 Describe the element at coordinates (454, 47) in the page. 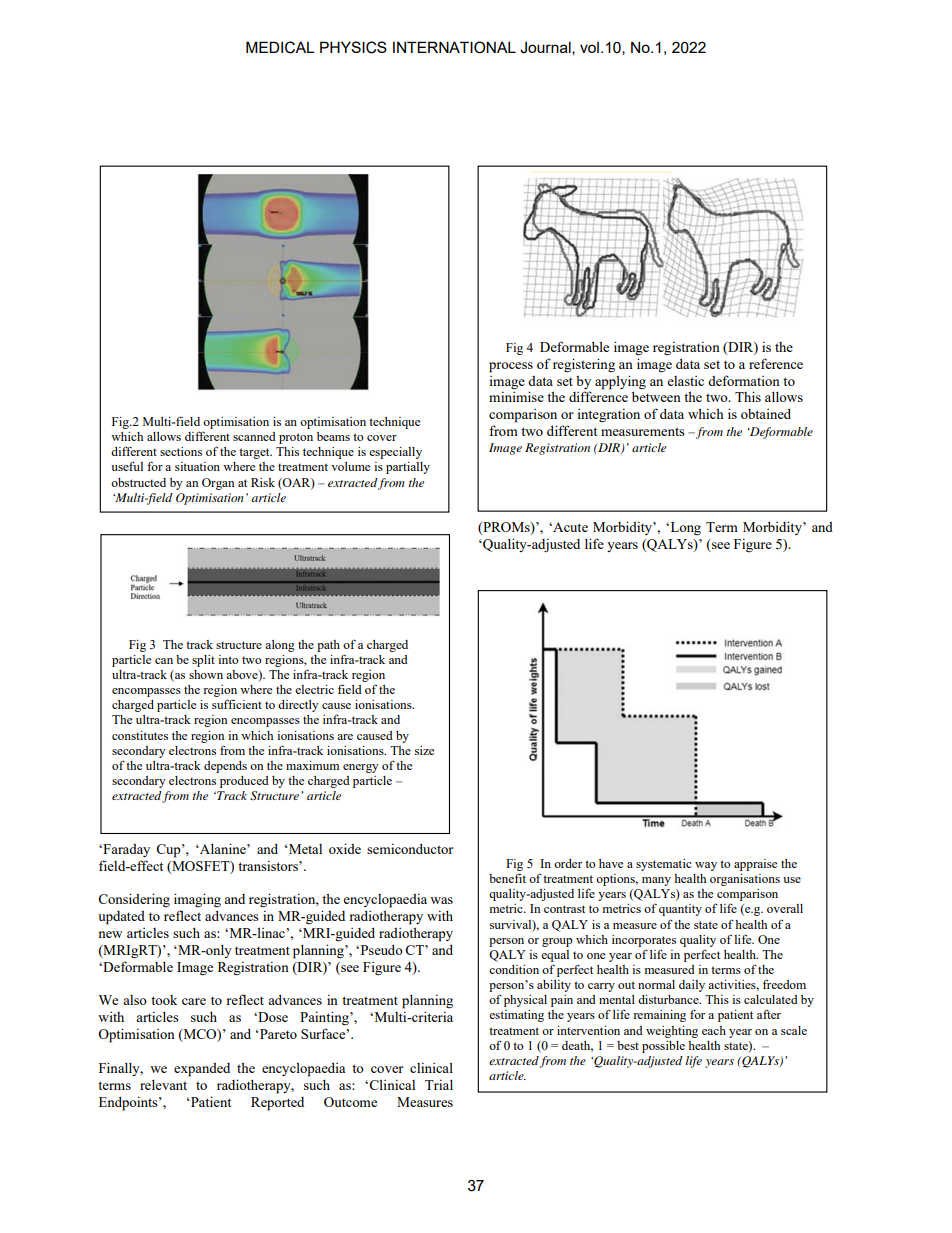

I see `INTERNATIONAL` at that location.
